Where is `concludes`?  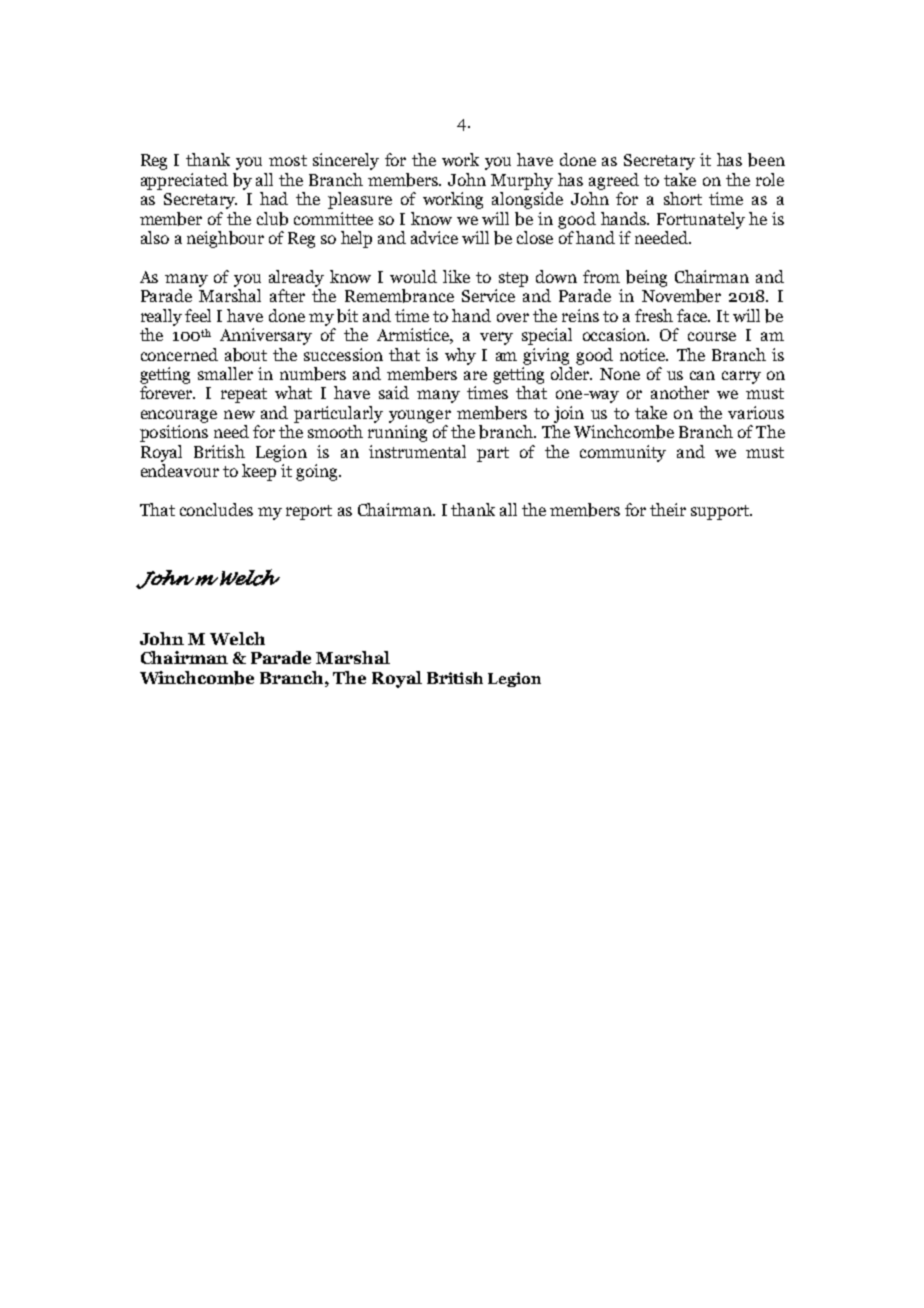 concludes is located at coordinates (216, 509).
